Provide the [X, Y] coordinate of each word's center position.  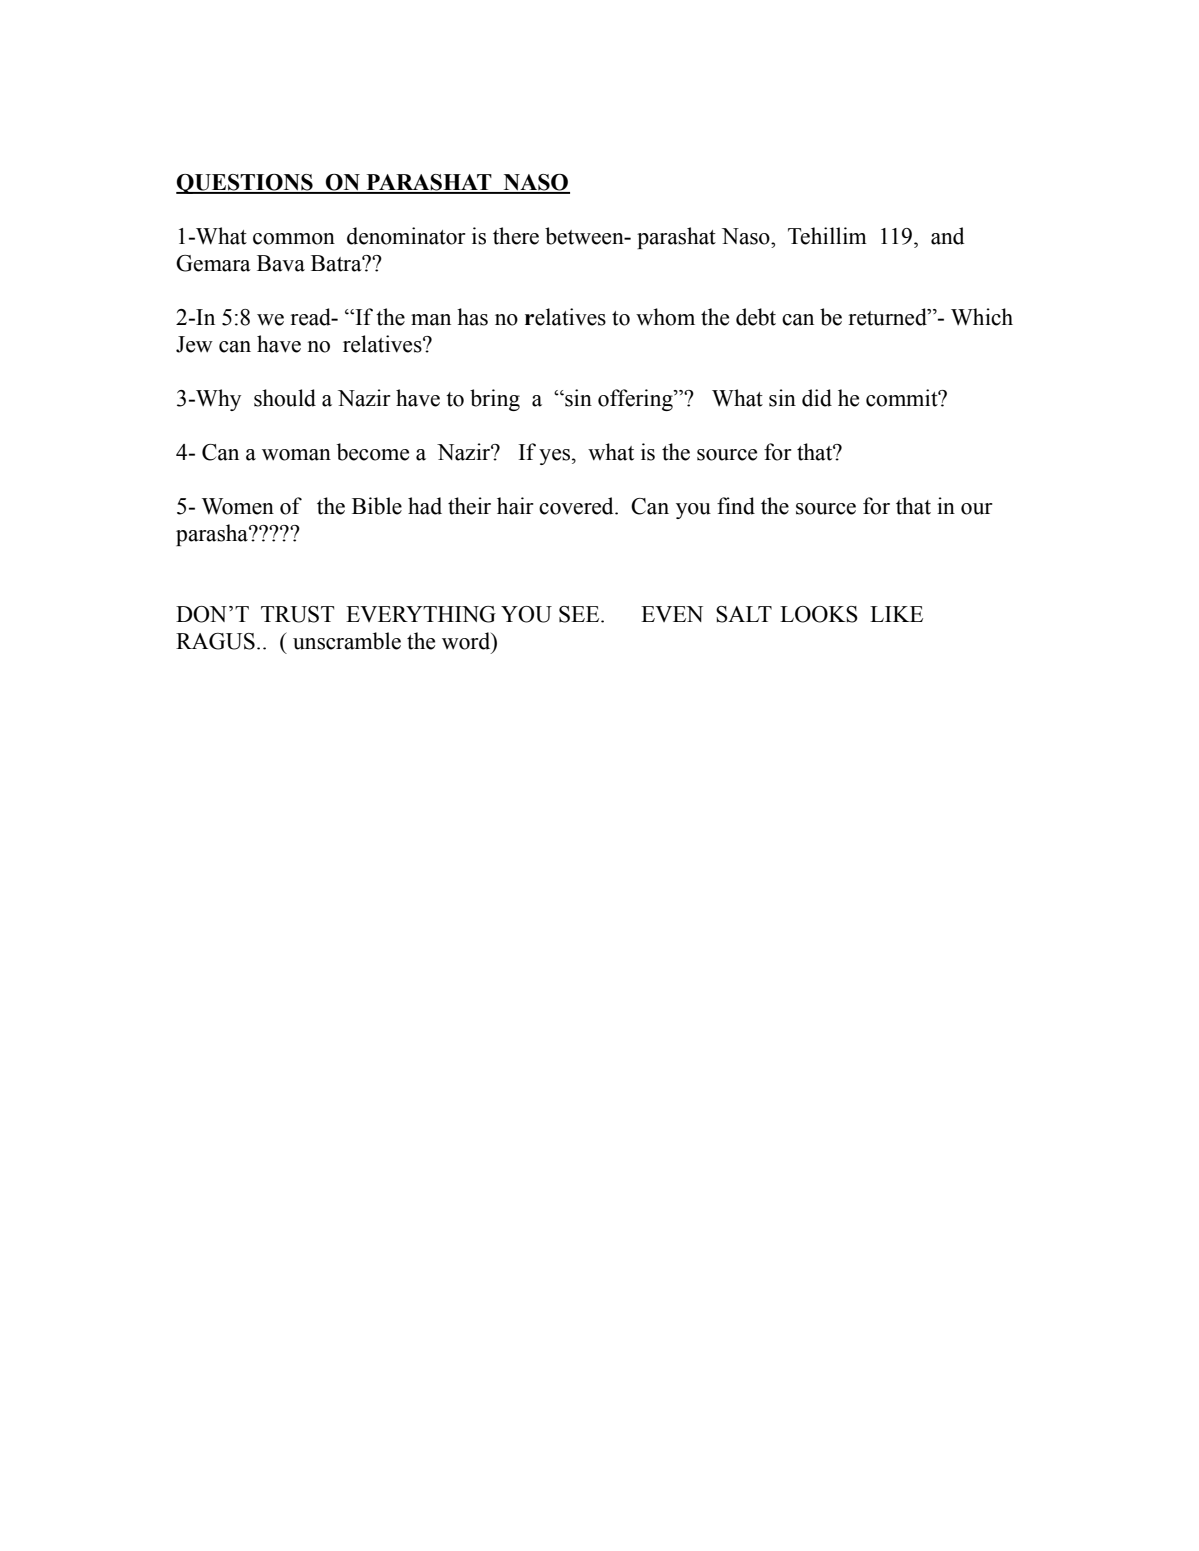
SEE [580, 614]
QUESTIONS [245, 184]
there [516, 236]
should [285, 398]
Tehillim [827, 236]
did [817, 398]
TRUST [297, 614]
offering [636, 400]
